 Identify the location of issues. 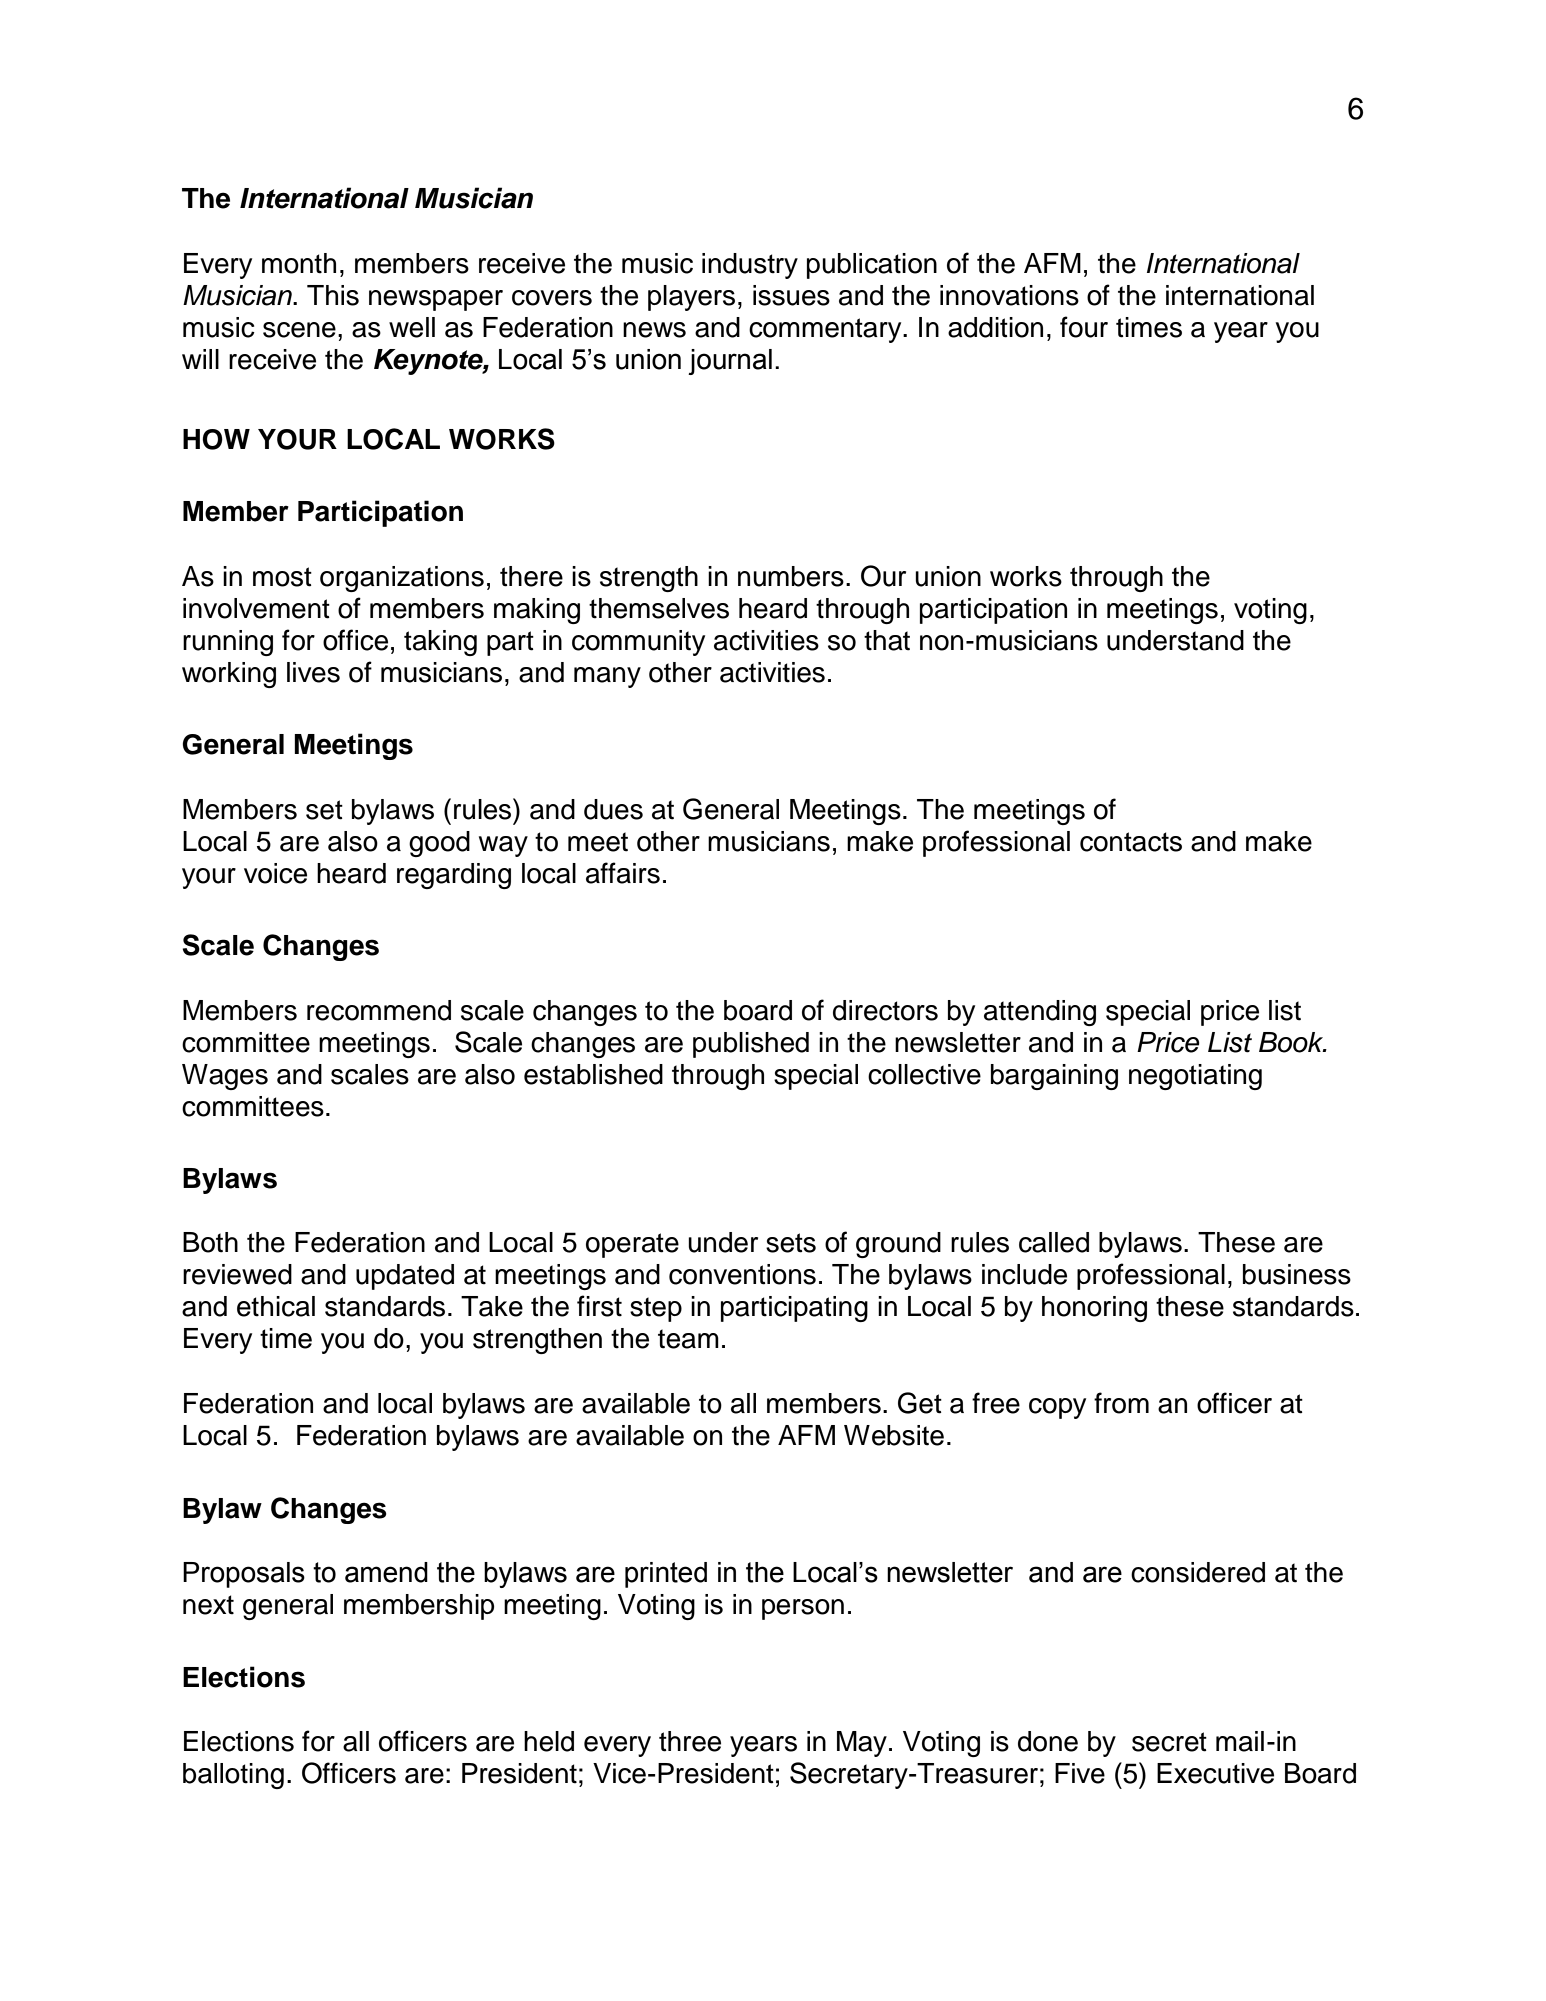
(791, 295).
